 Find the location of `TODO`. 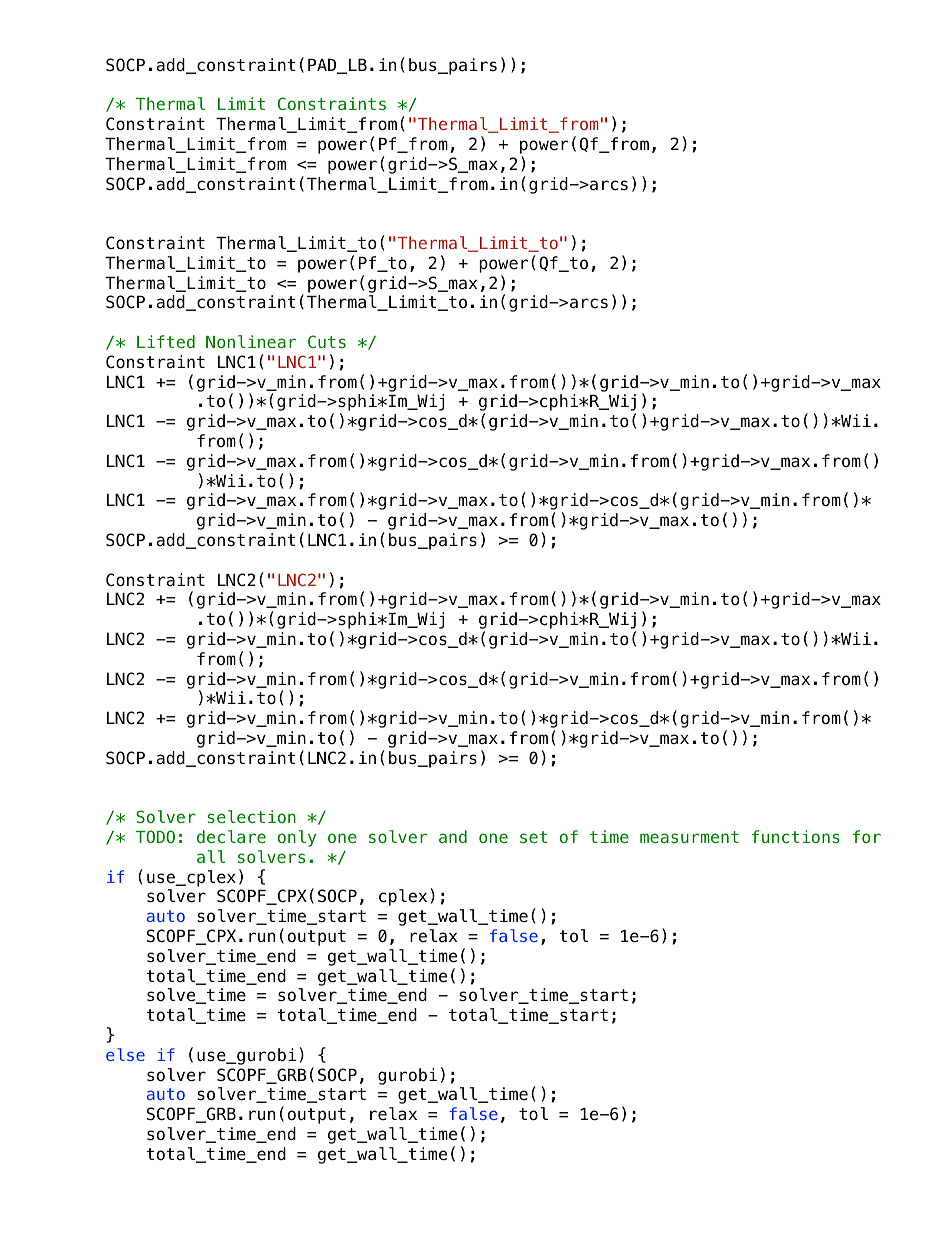

TODO is located at coordinates (155, 836).
